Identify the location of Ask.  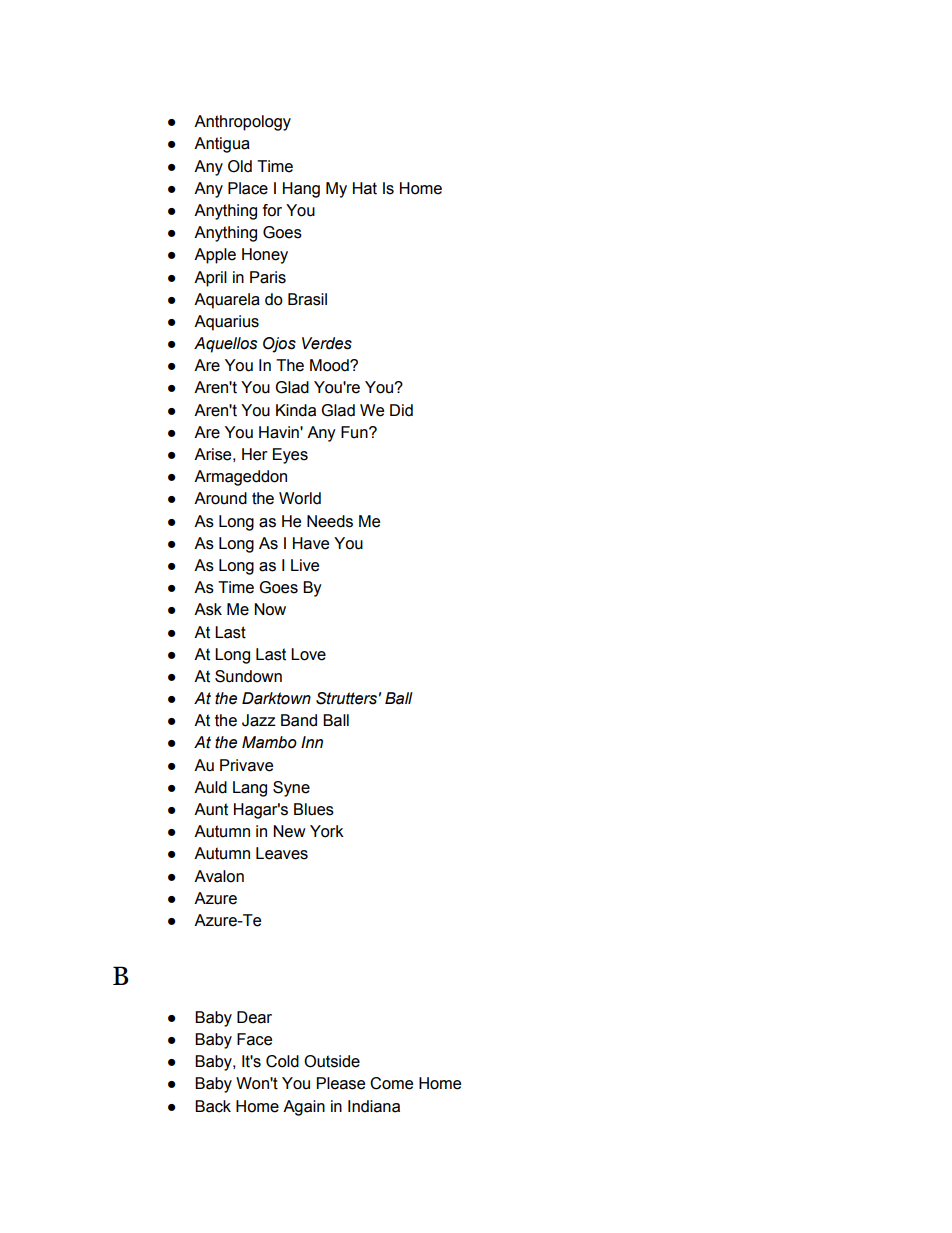
(208, 609).
